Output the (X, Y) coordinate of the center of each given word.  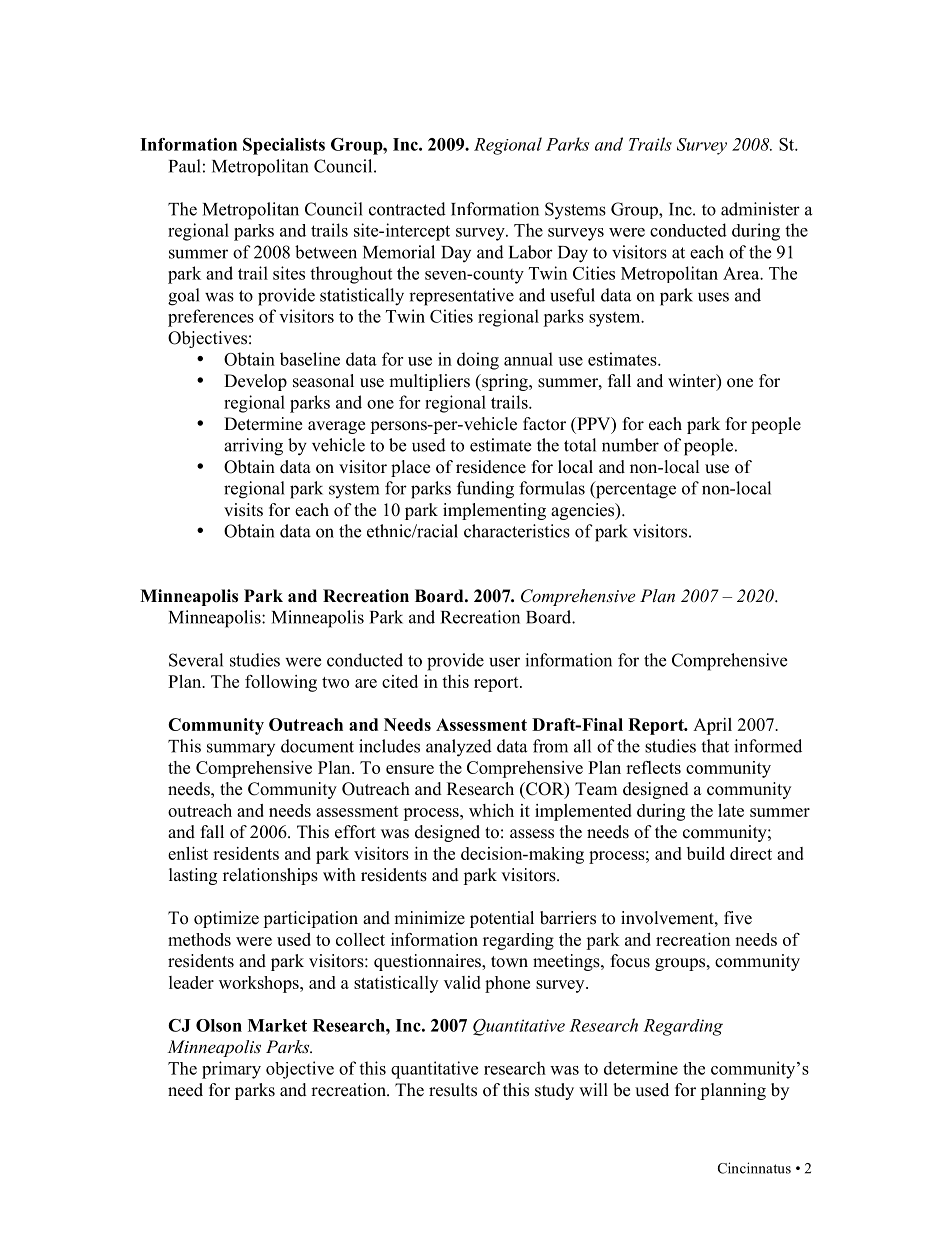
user (504, 662)
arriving (253, 447)
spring (505, 382)
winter (693, 382)
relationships (270, 876)
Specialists (284, 146)
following (281, 683)
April (712, 726)
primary (231, 1070)
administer (760, 209)
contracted (407, 209)
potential (502, 919)
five (738, 918)
